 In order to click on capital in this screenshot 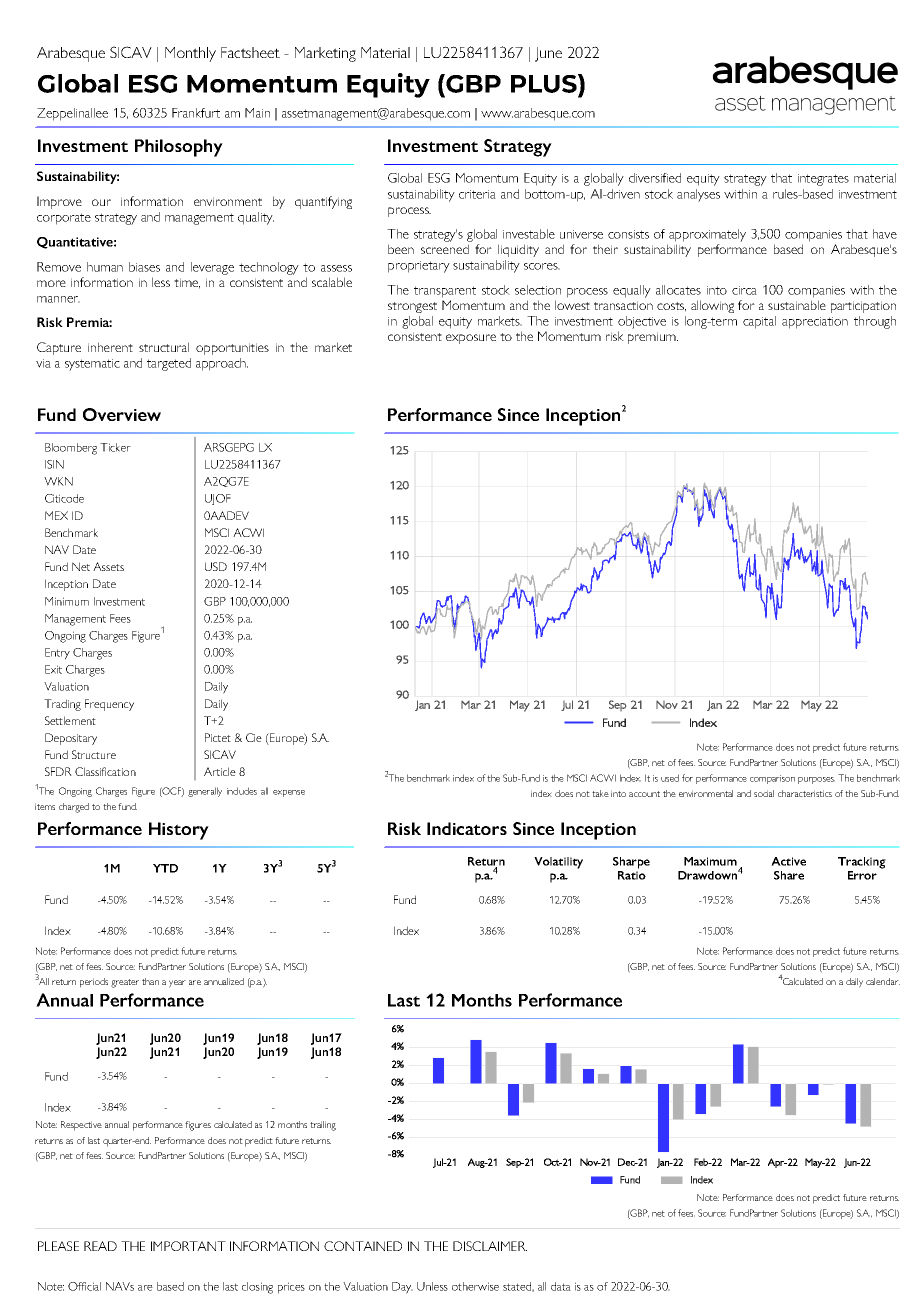, I will do `click(759, 322)`.
